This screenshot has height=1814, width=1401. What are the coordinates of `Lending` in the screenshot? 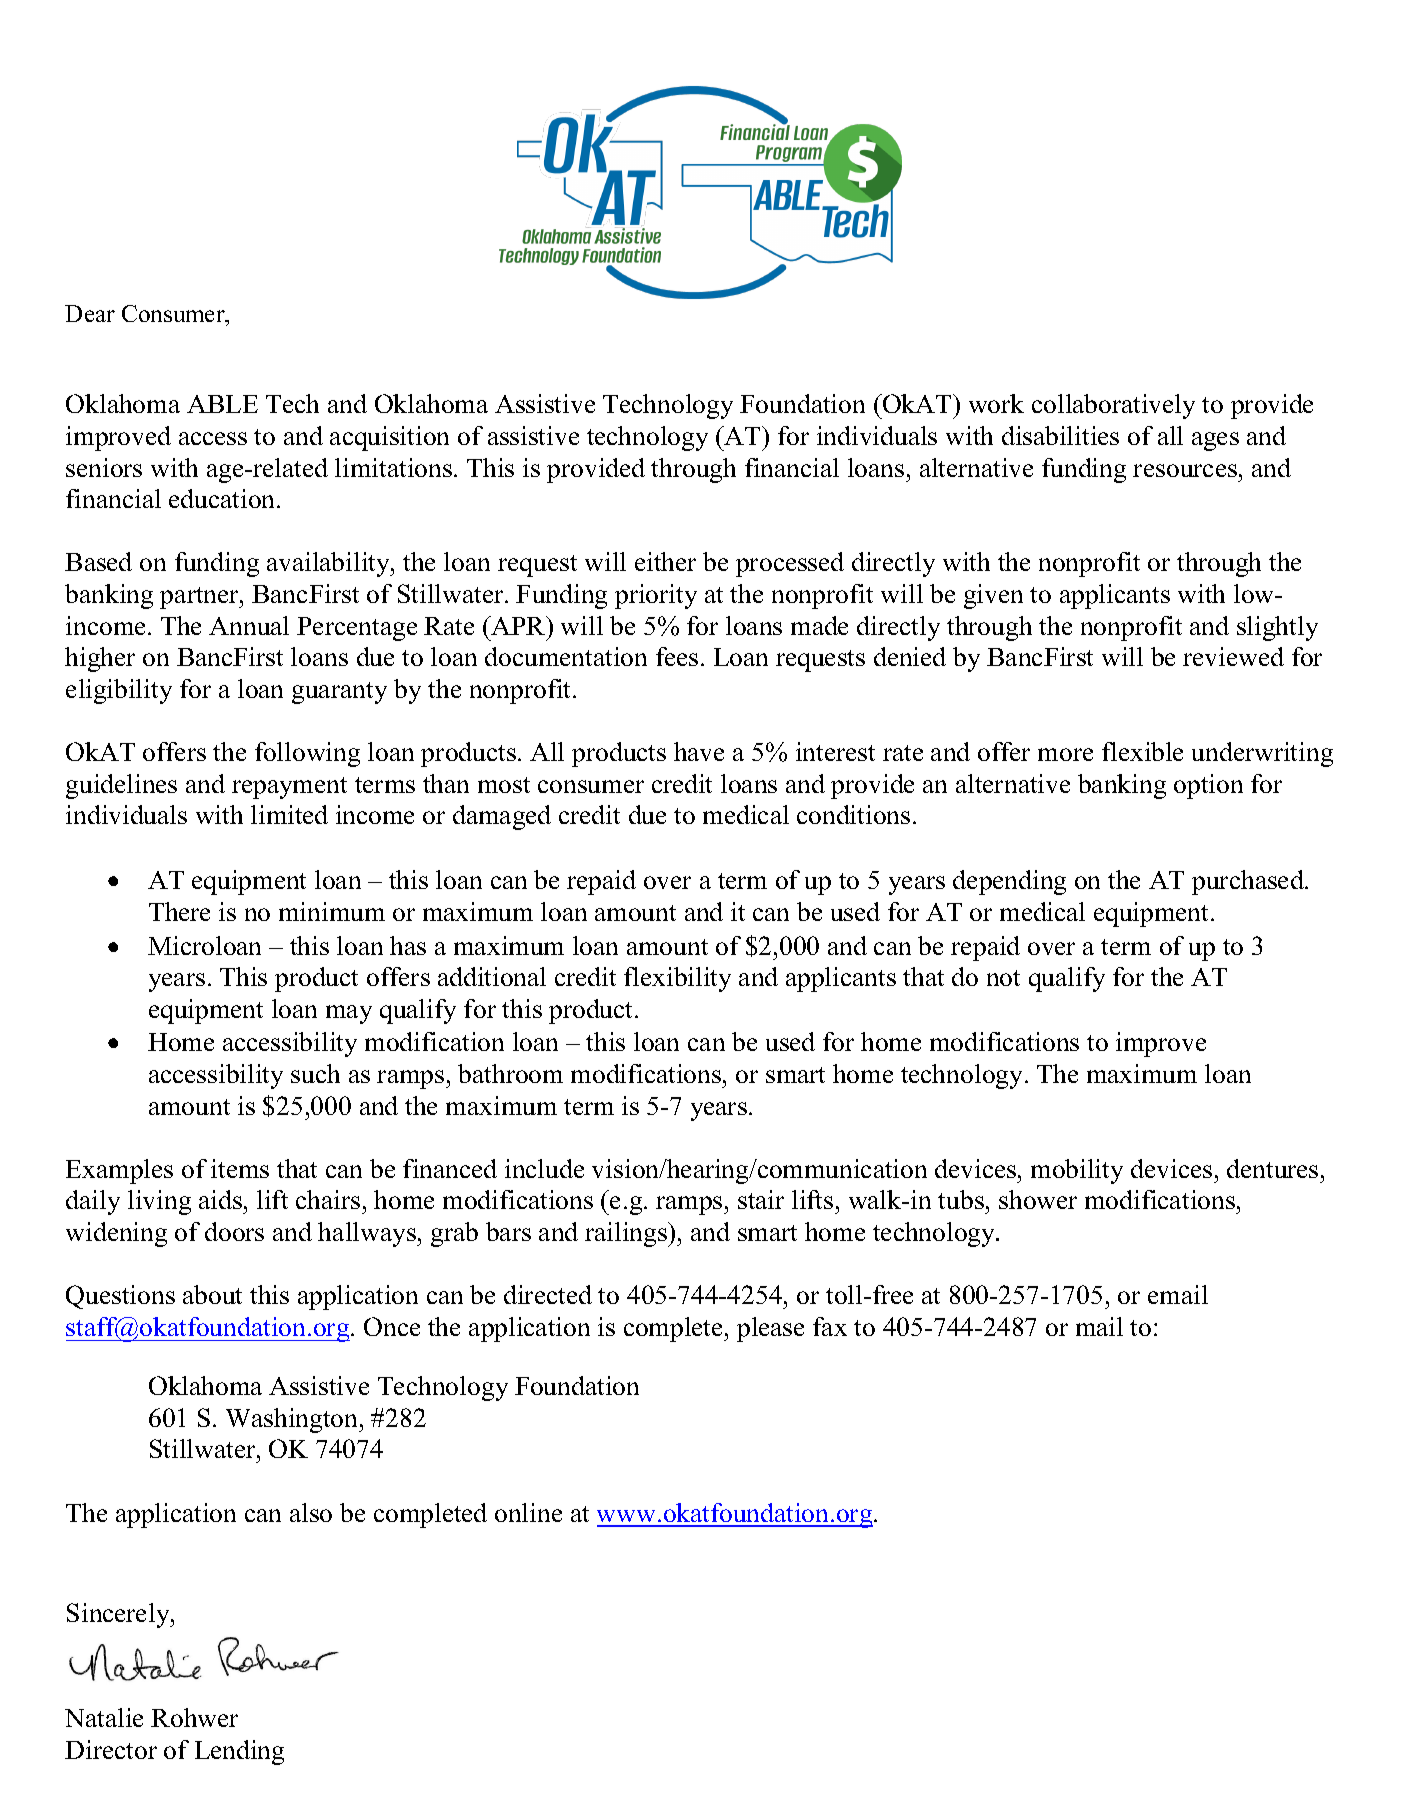 It's located at (239, 1752).
